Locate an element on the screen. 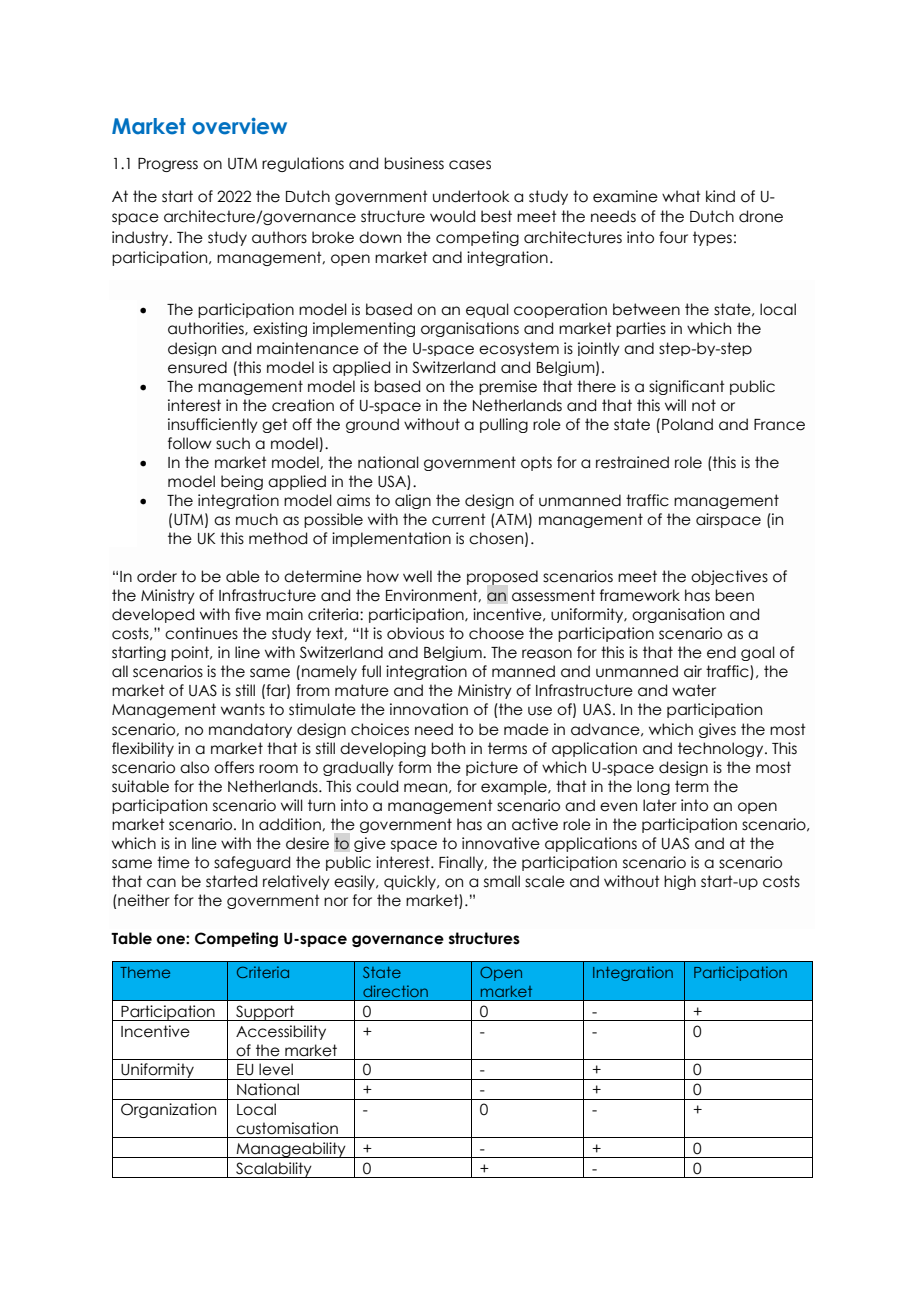  end is located at coordinates (721, 652).
